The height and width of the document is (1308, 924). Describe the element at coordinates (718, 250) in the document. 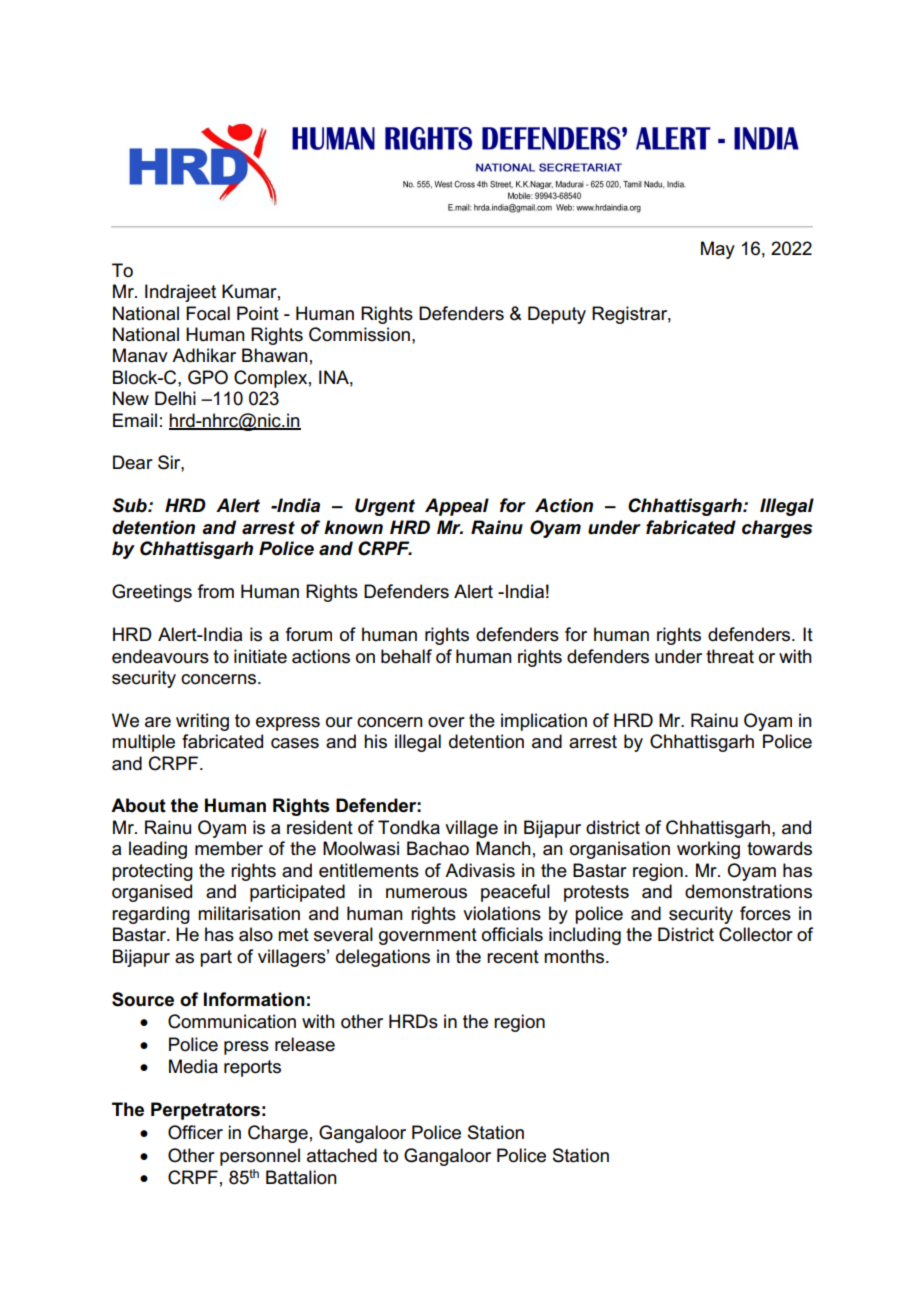

I see `May` at that location.
